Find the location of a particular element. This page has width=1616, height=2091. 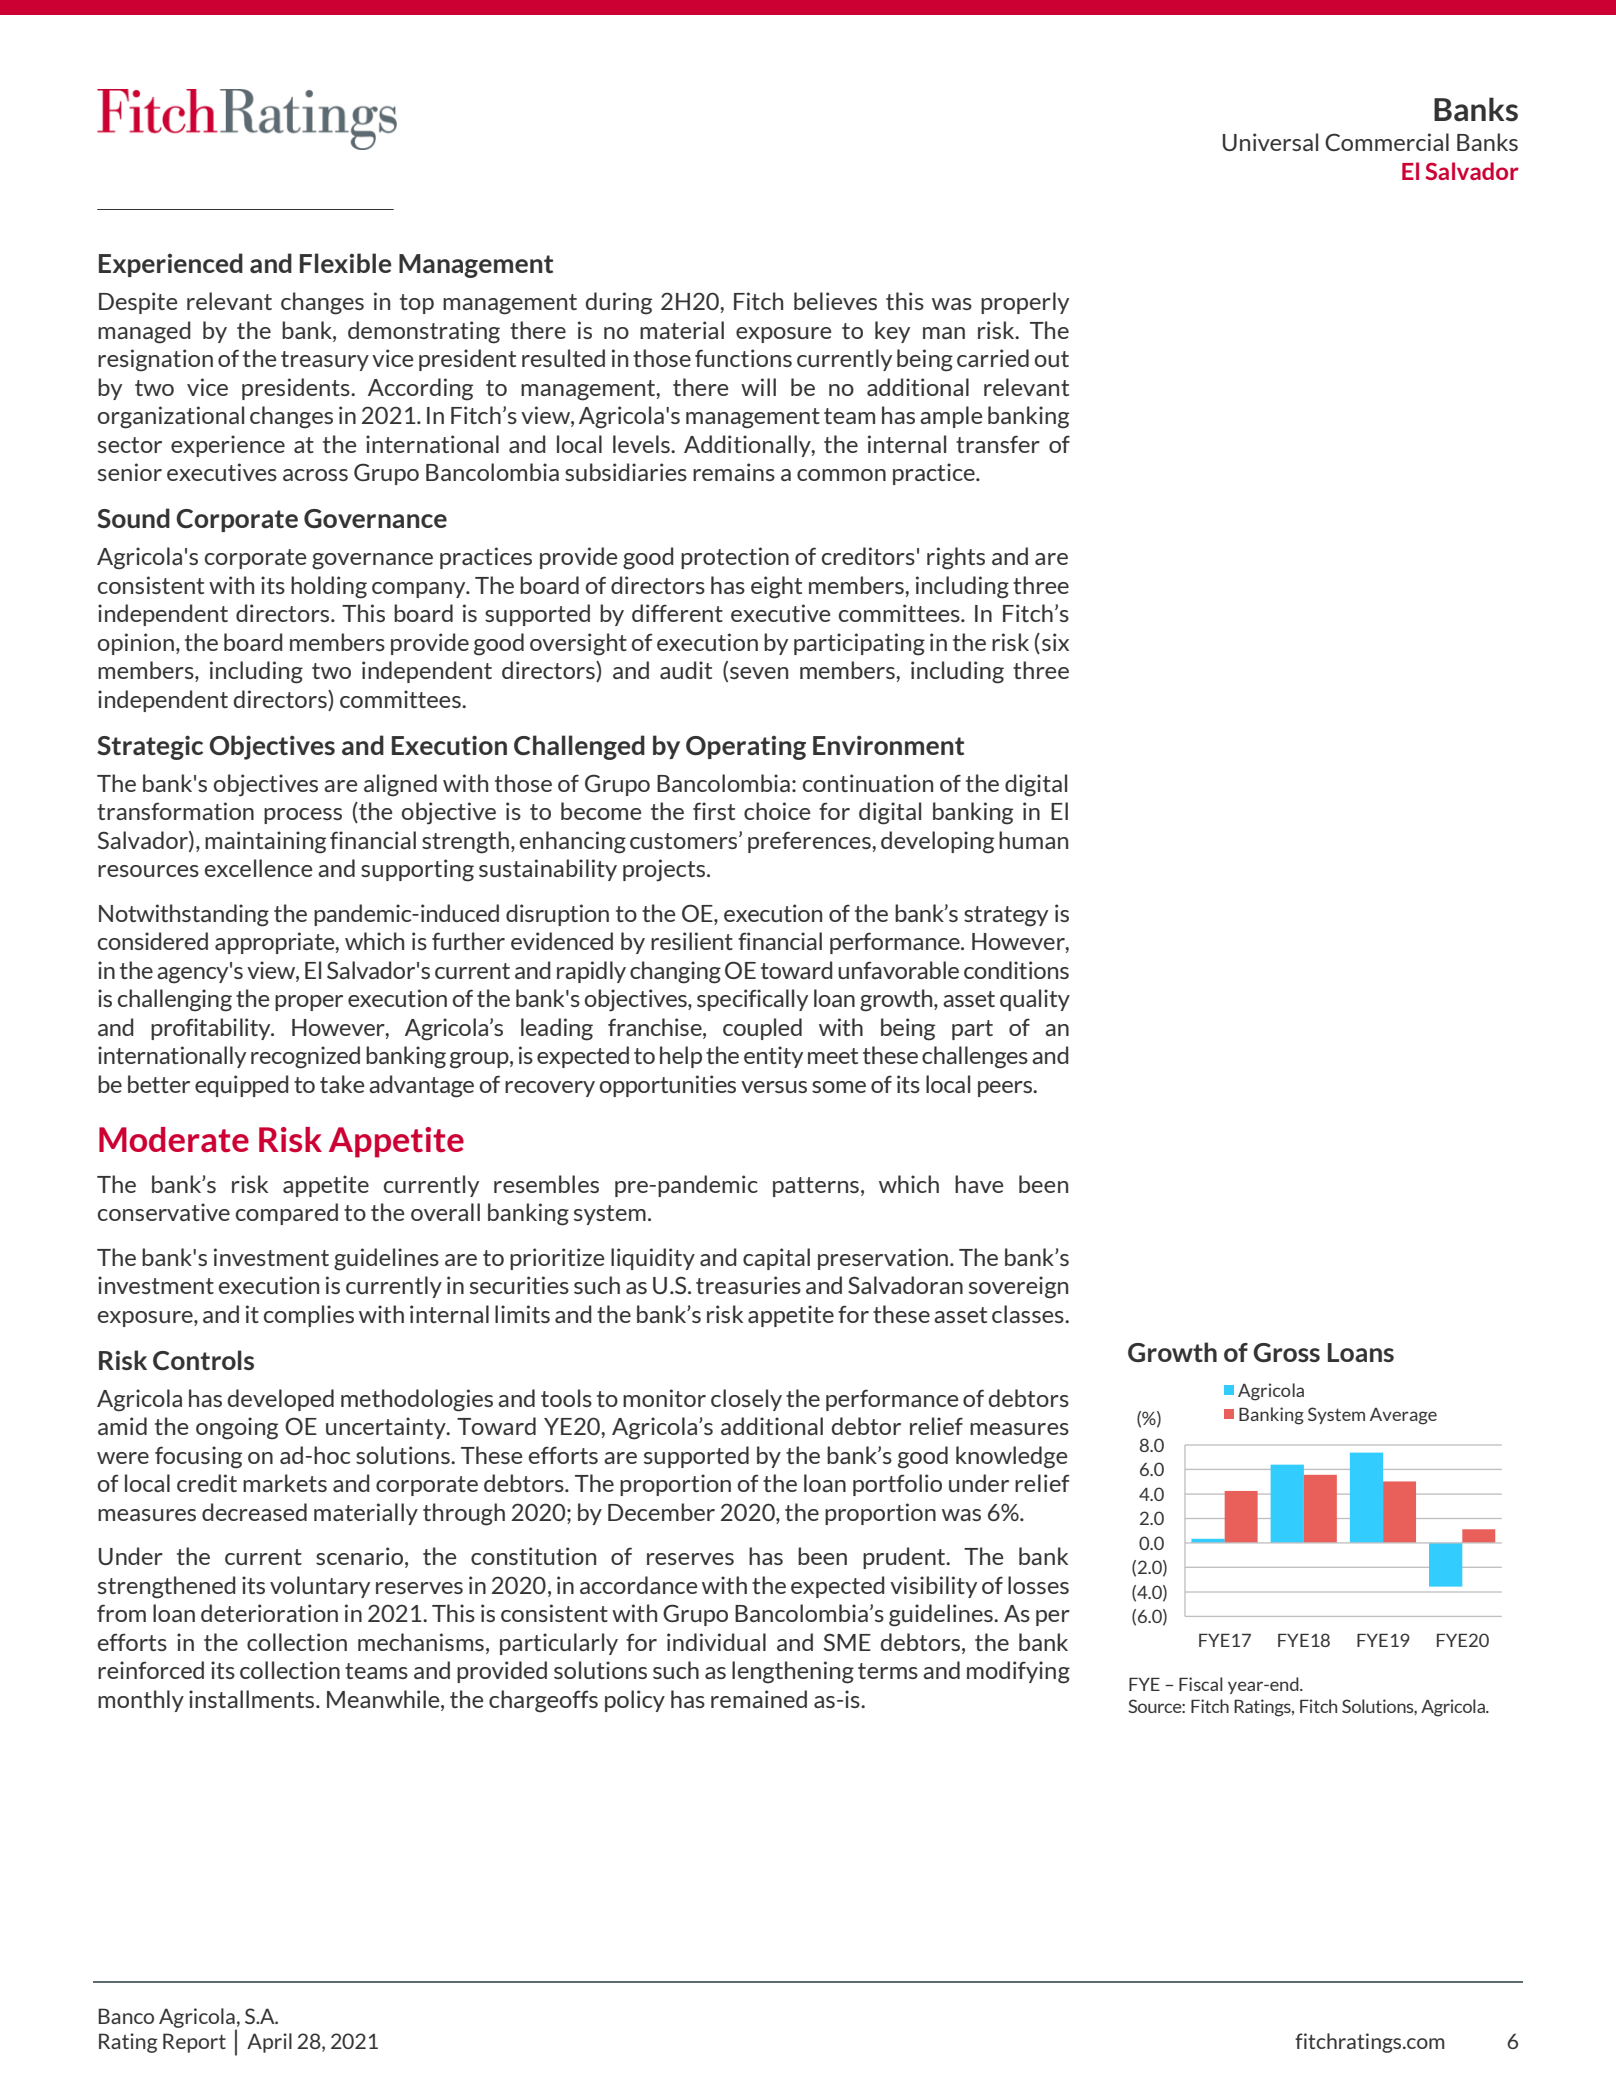

Flexible is located at coordinates (345, 263).
